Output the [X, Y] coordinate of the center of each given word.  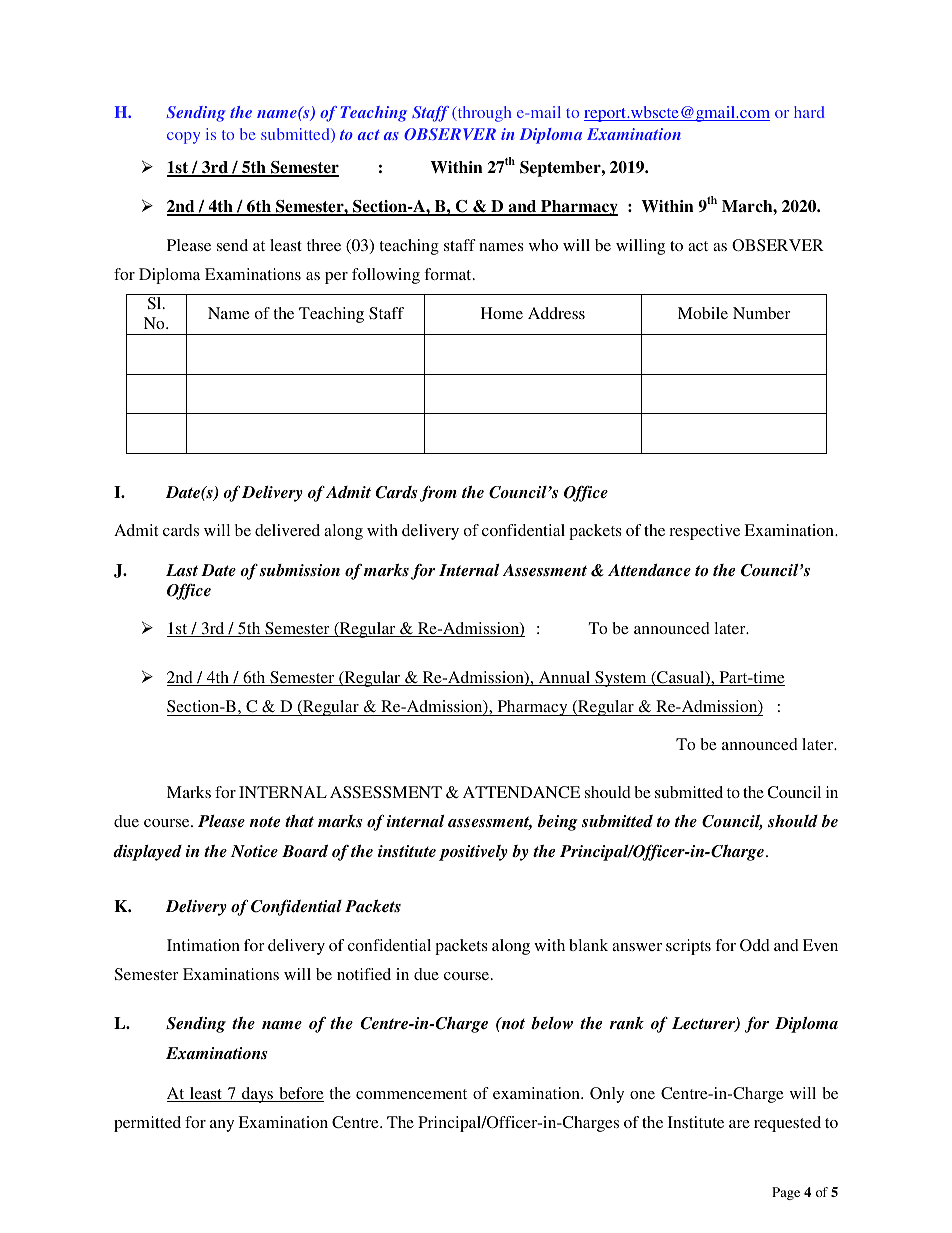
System [621, 679]
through [483, 114]
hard [809, 112]
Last [182, 570]
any [222, 1126]
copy [183, 138]
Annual [565, 678]
